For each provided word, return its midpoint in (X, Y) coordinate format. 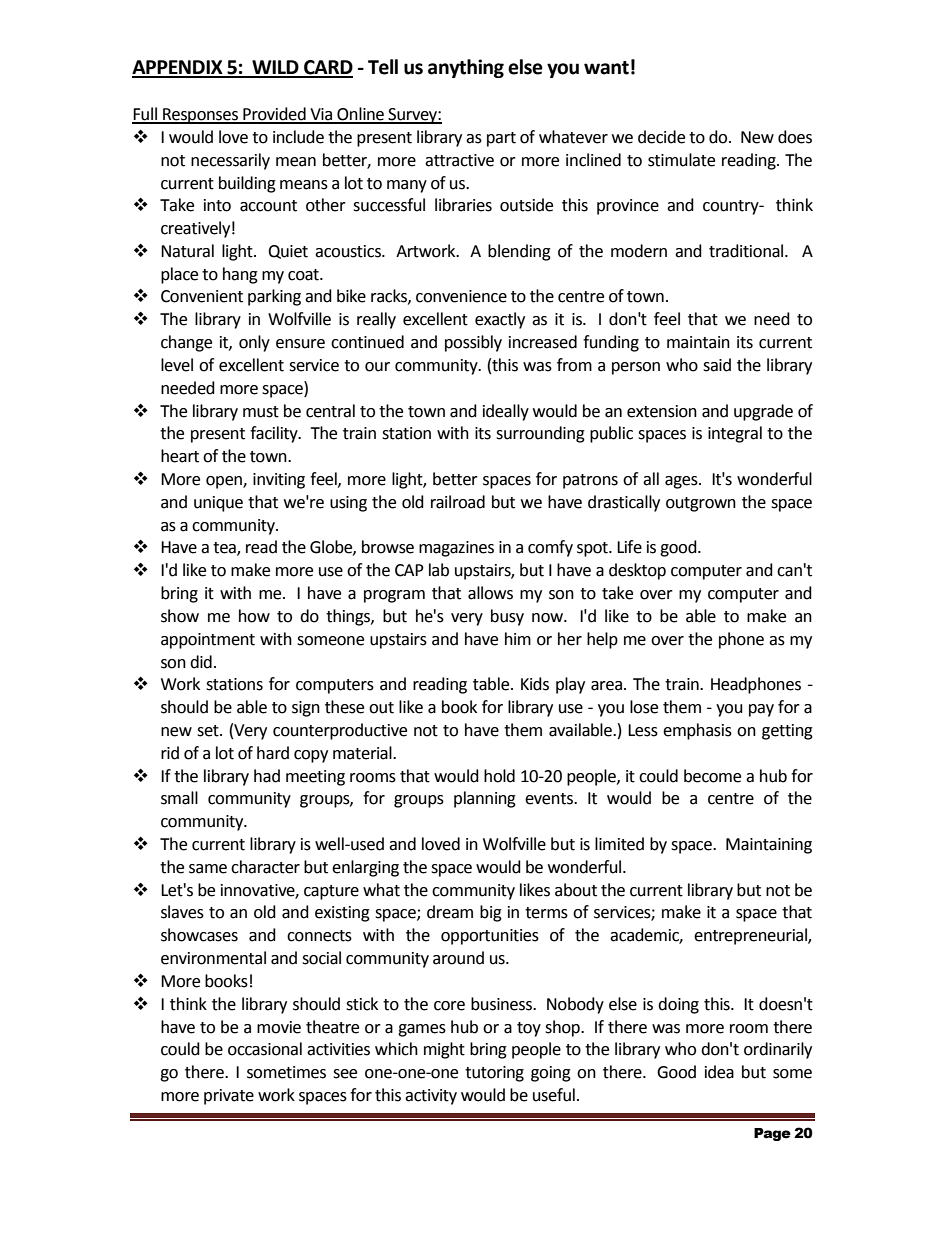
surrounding (540, 434)
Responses (201, 116)
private (229, 1097)
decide (661, 137)
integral (735, 434)
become (712, 776)
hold (499, 776)
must (261, 412)
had (267, 776)
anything (466, 68)
